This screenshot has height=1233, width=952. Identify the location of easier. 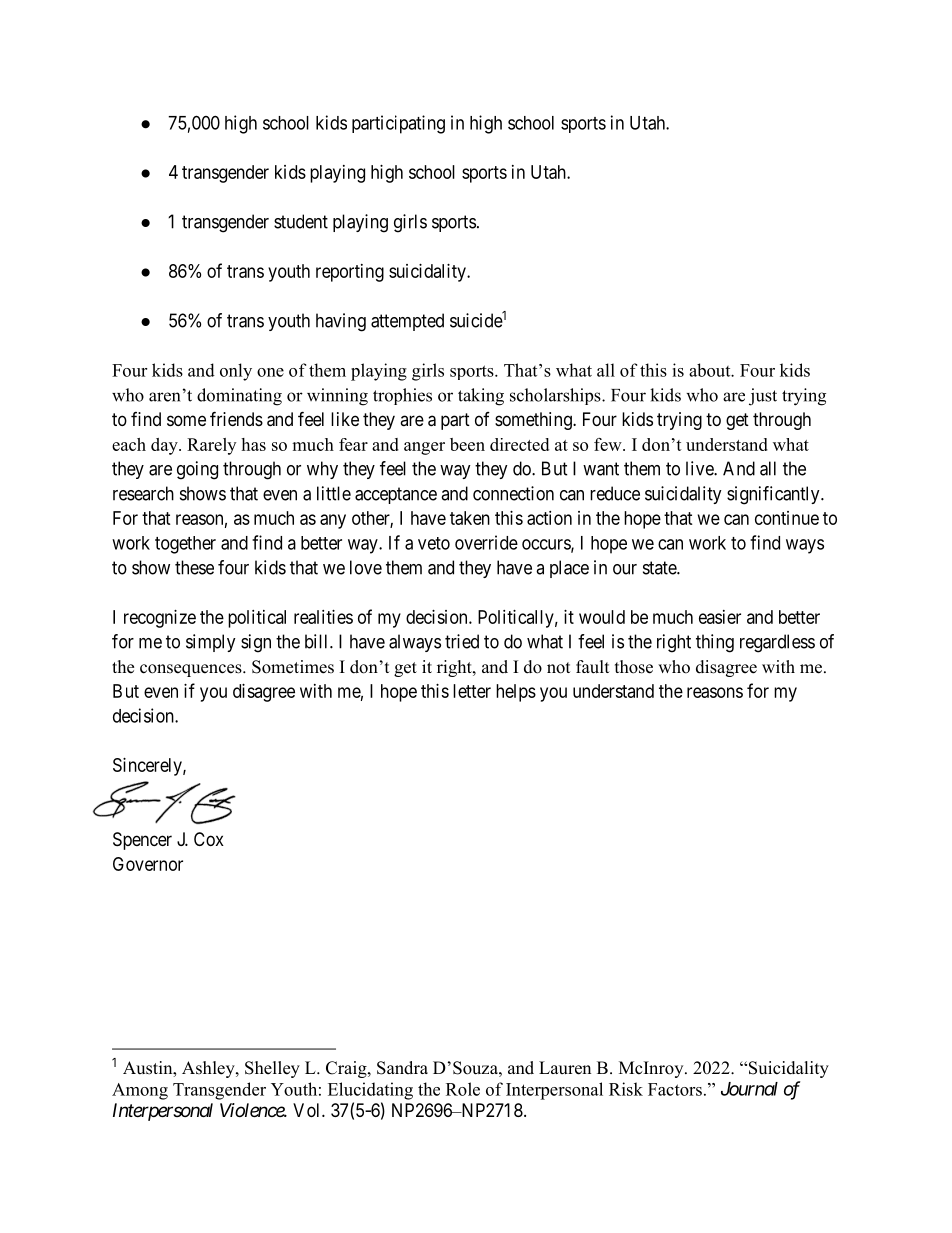
(720, 617).
